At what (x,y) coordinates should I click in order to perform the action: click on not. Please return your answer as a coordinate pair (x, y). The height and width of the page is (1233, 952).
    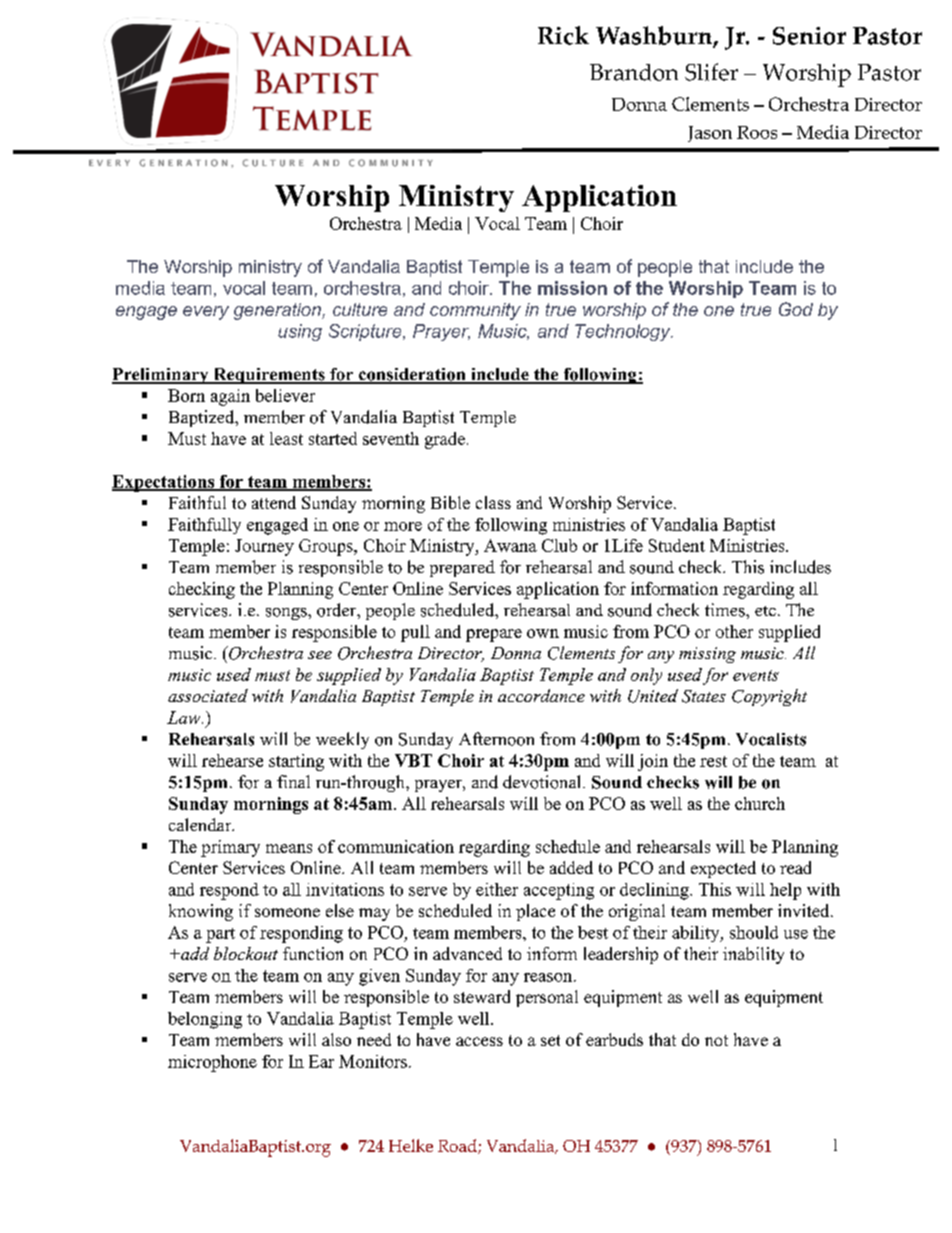
    Looking at the image, I should click on (716, 1040).
